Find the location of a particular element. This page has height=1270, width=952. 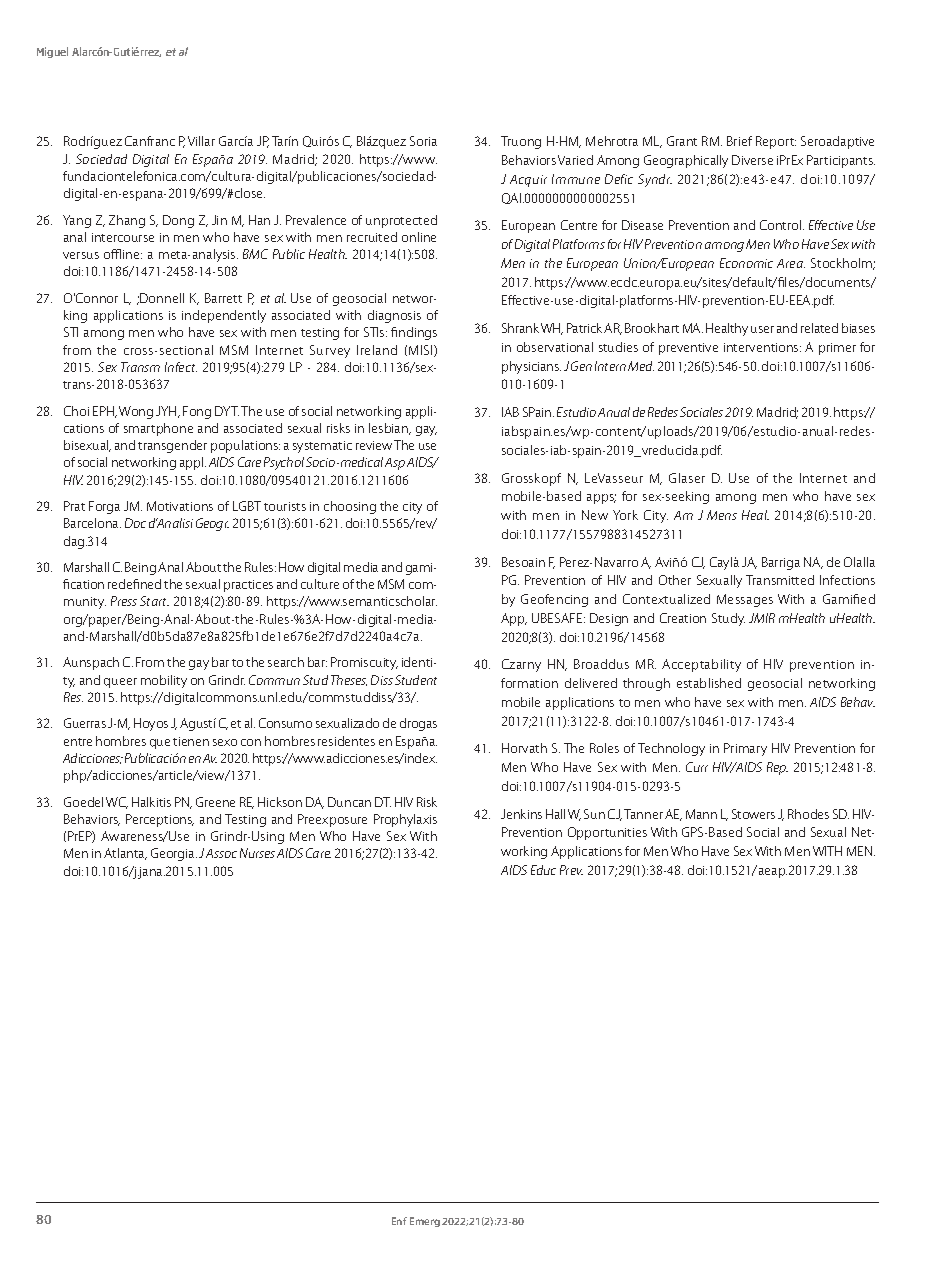

Brief is located at coordinates (739, 141).
